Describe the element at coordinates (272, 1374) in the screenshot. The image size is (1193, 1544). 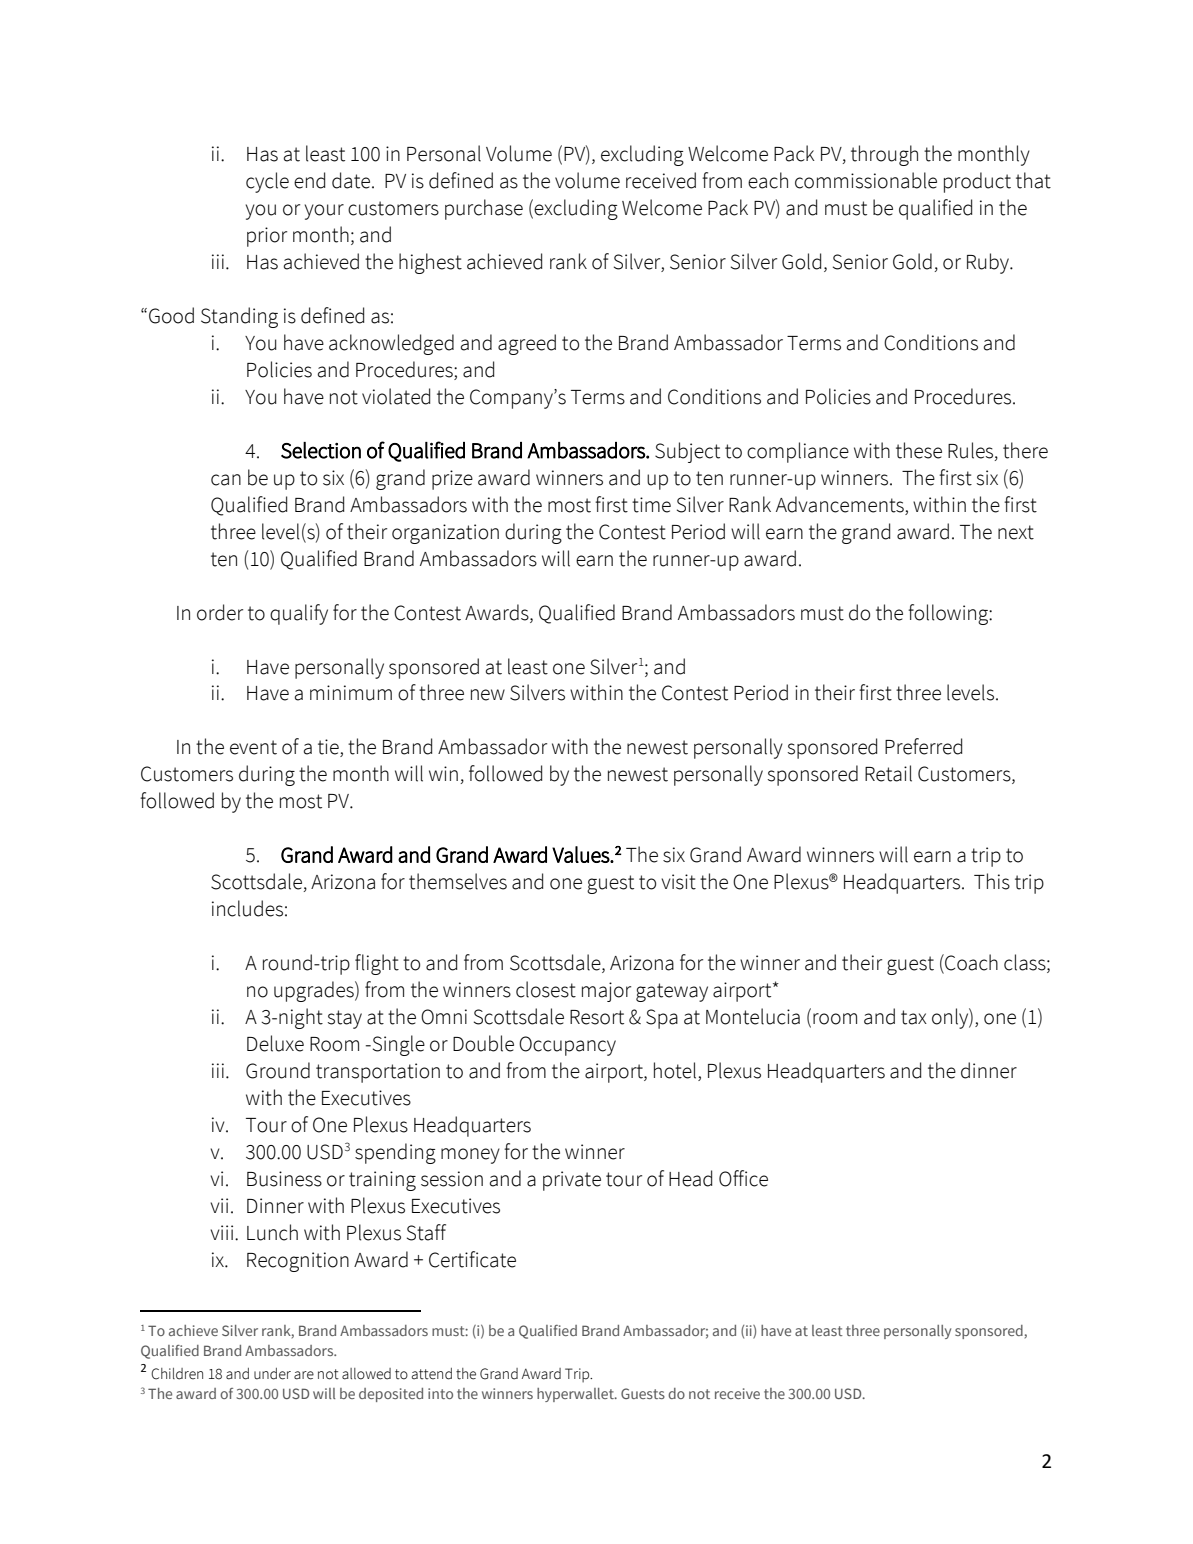
I see `under` at that location.
